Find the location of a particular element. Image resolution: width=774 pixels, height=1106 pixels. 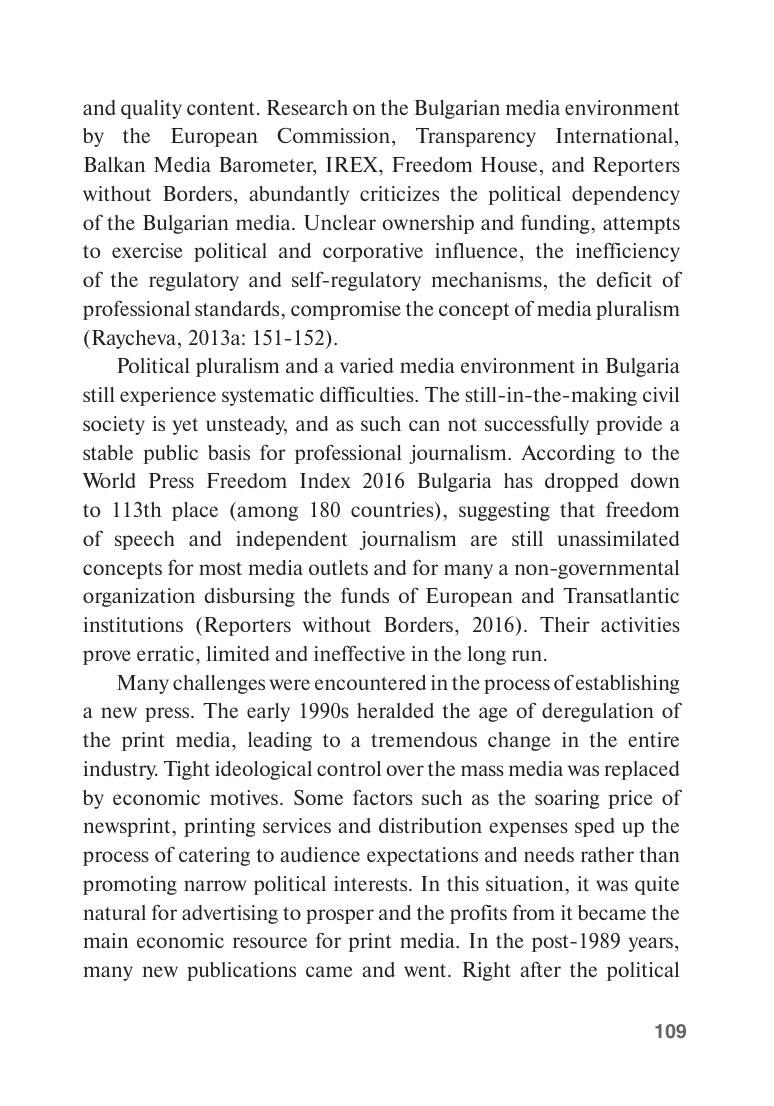

quality is located at coordinates (151, 109).
